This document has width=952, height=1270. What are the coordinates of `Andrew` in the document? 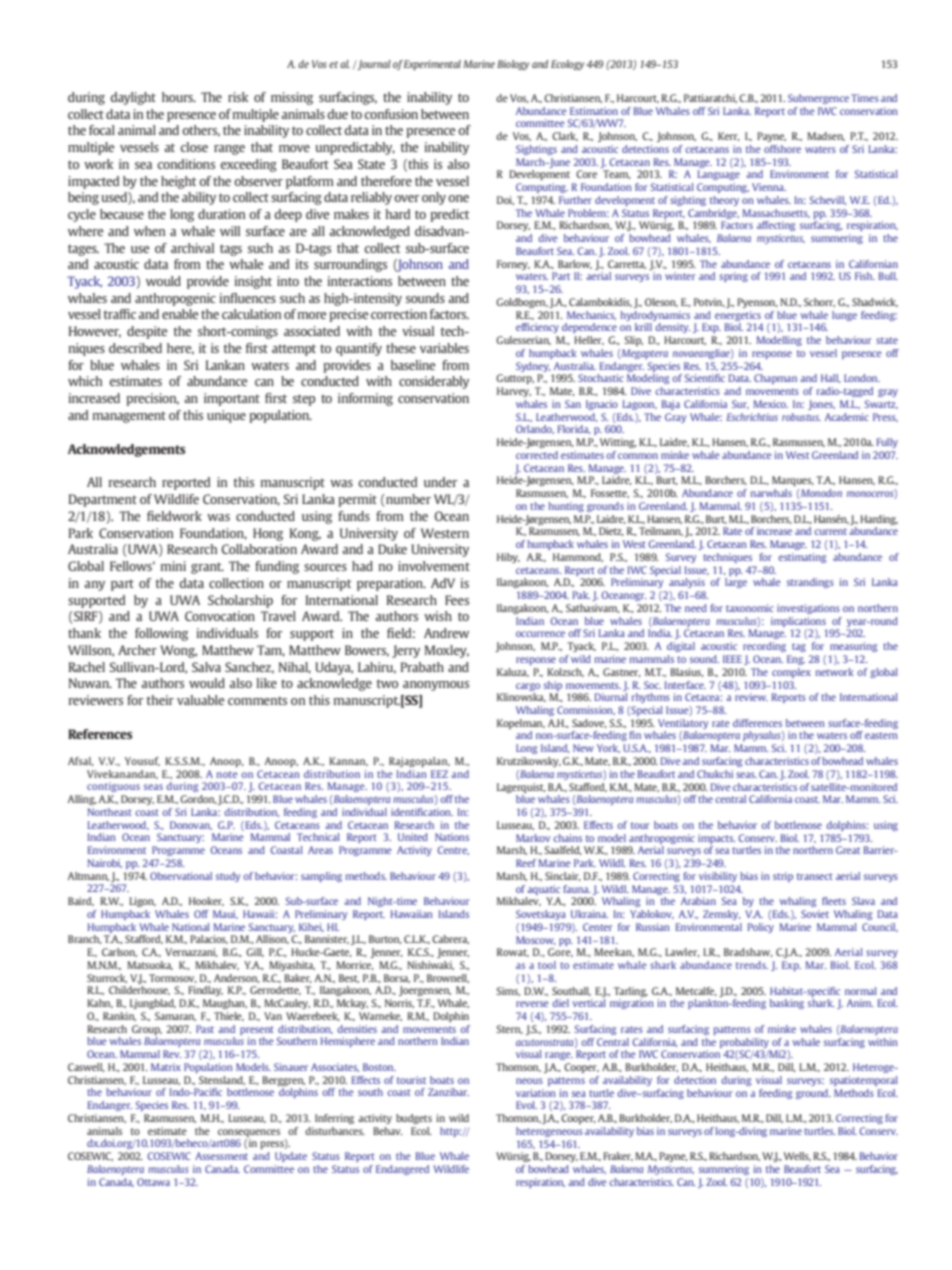 It's located at (446, 633).
